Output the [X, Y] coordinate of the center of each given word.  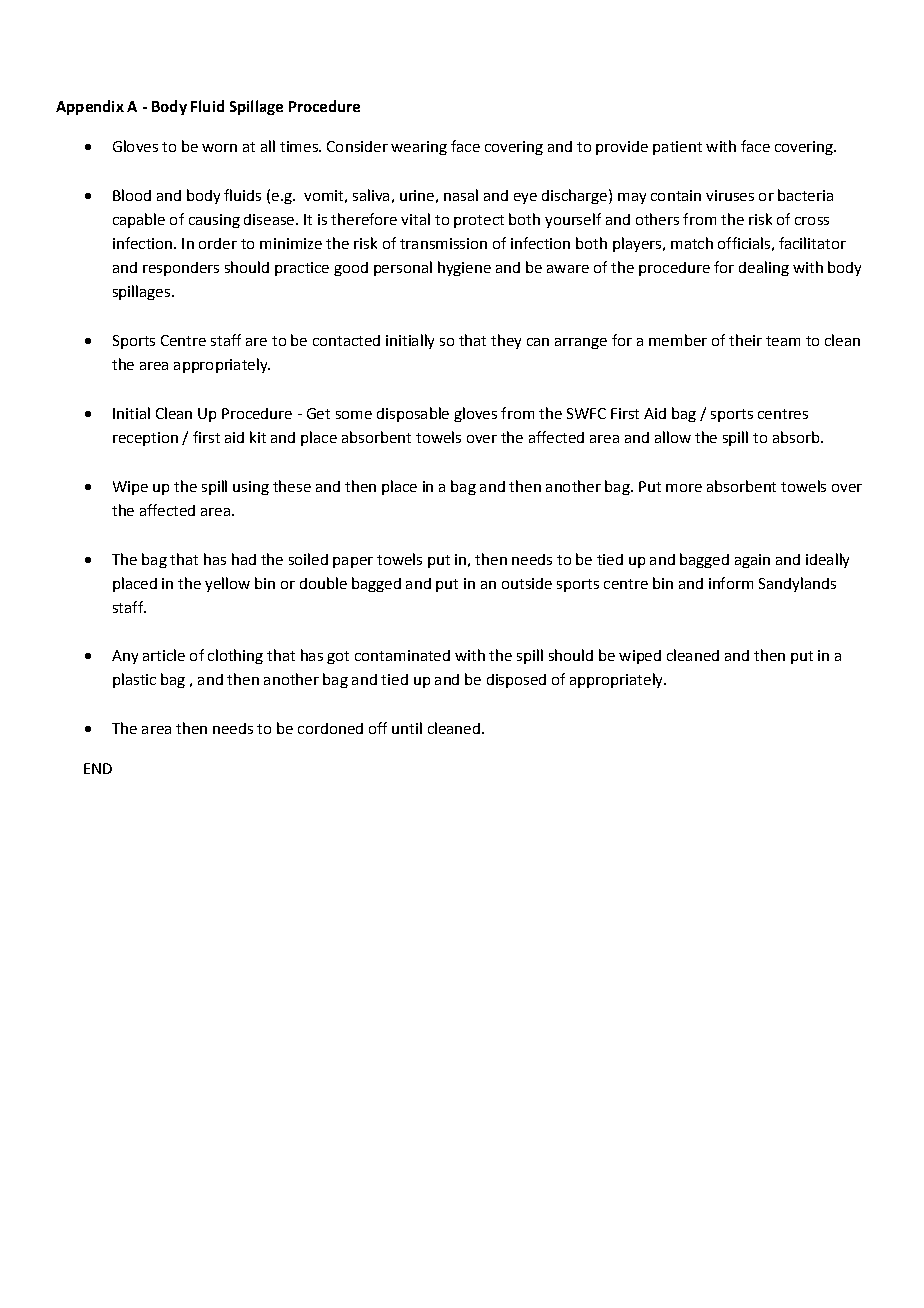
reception [145, 439]
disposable [413, 414]
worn [219, 148]
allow [673, 437]
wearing [419, 148]
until [407, 728]
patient [677, 148]
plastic [134, 680]
